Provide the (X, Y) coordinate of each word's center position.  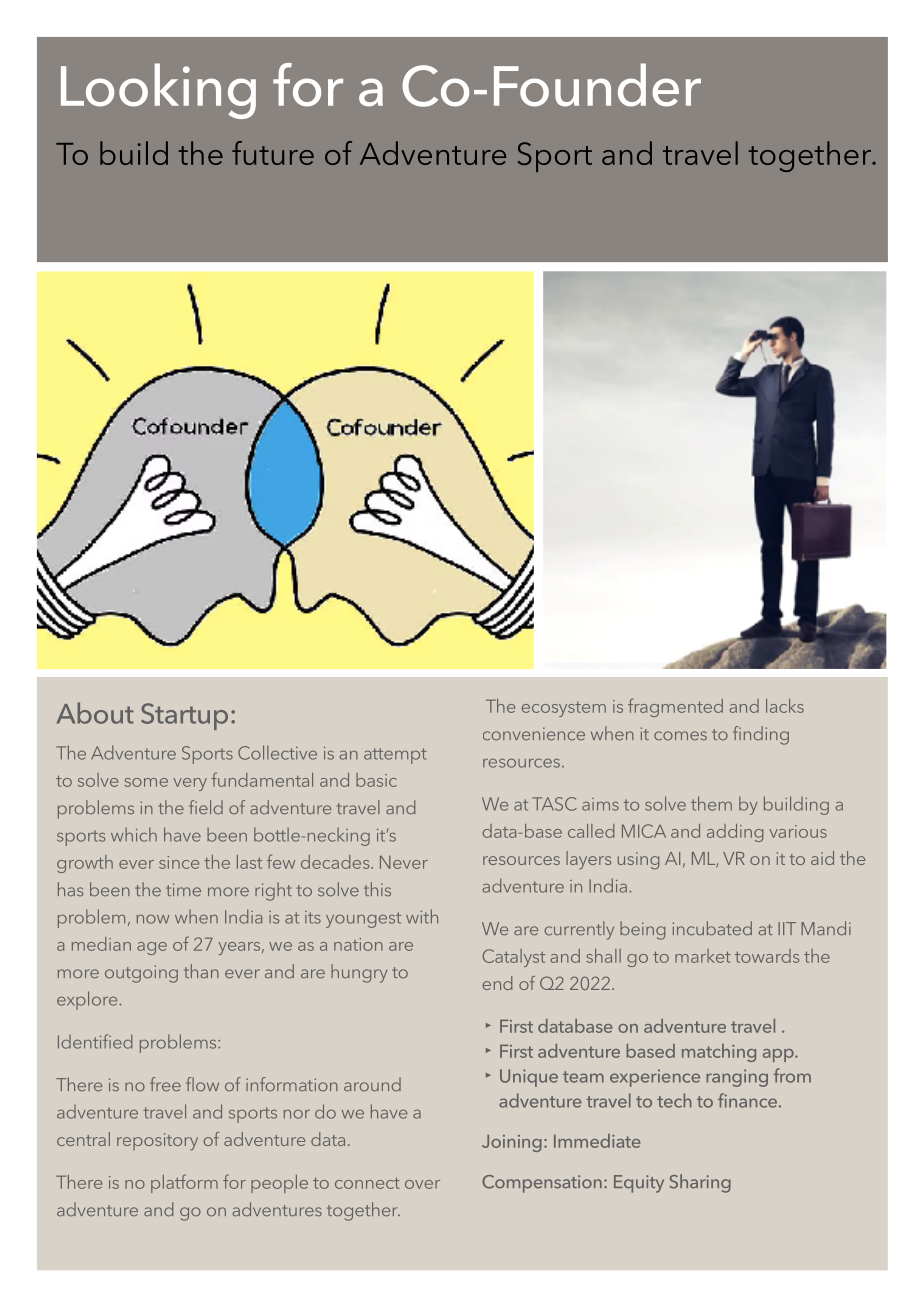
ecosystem (563, 709)
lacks (785, 706)
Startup (184, 716)
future (273, 153)
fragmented (675, 707)
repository (157, 1141)
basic (376, 780)
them (711, 803)
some (146, 782)
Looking (158, 91)
